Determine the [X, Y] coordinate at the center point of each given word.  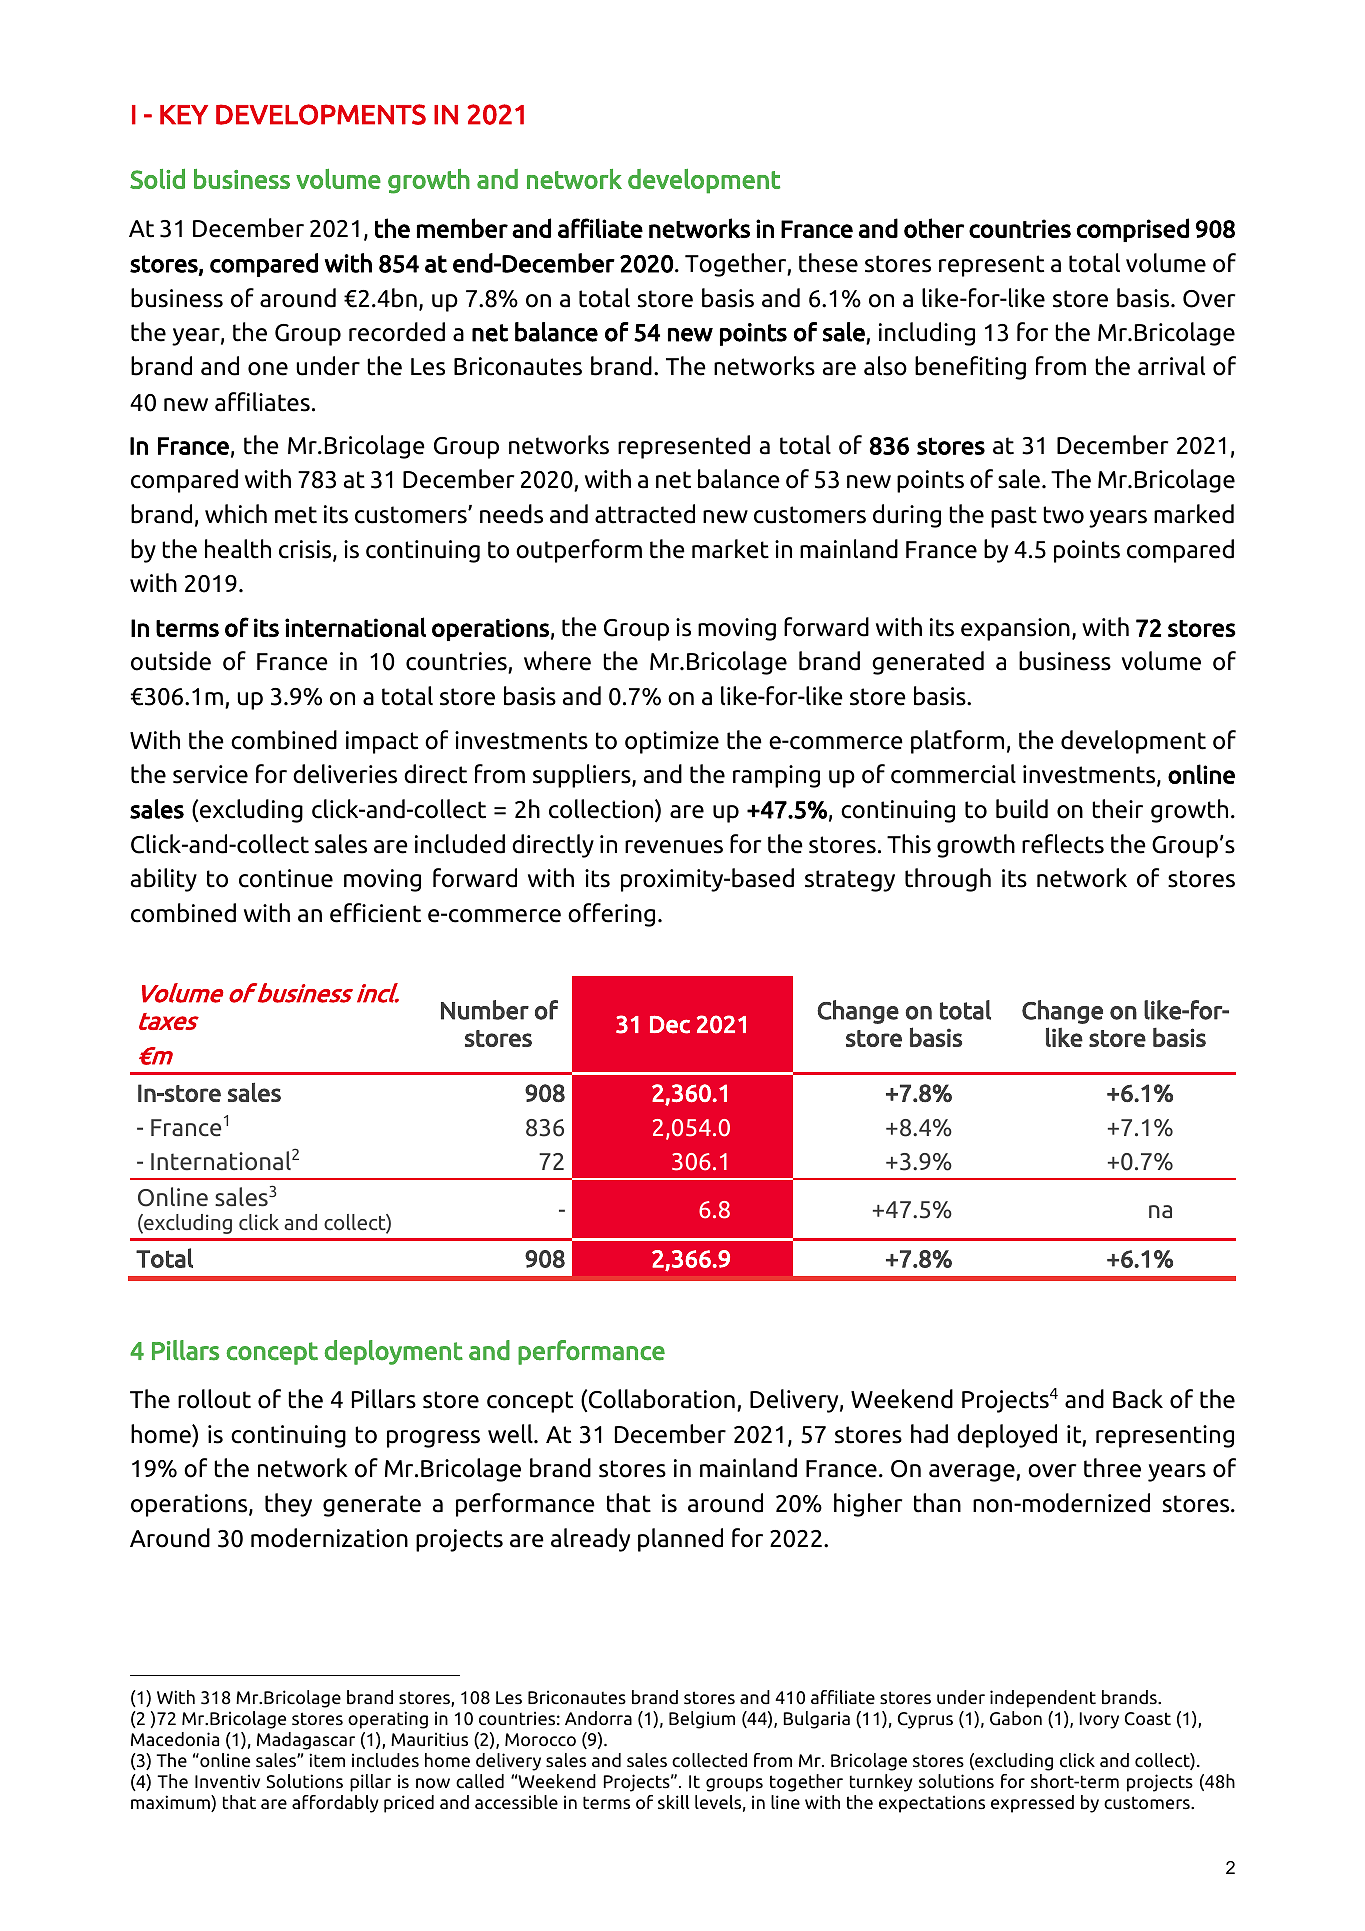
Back [1138, 1399]
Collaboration [662, 1399]
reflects [1063, 844]
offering [611, 915]
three [1112, 1468]
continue [286, 878]
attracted [645, 514]
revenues [674, 847]
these [828, 263]
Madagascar [306, 1741]
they [288, 1505]
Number [485, 1010]
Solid [157, 179]
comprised [1133, 230]
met [296, 515]
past [1014, 517]
